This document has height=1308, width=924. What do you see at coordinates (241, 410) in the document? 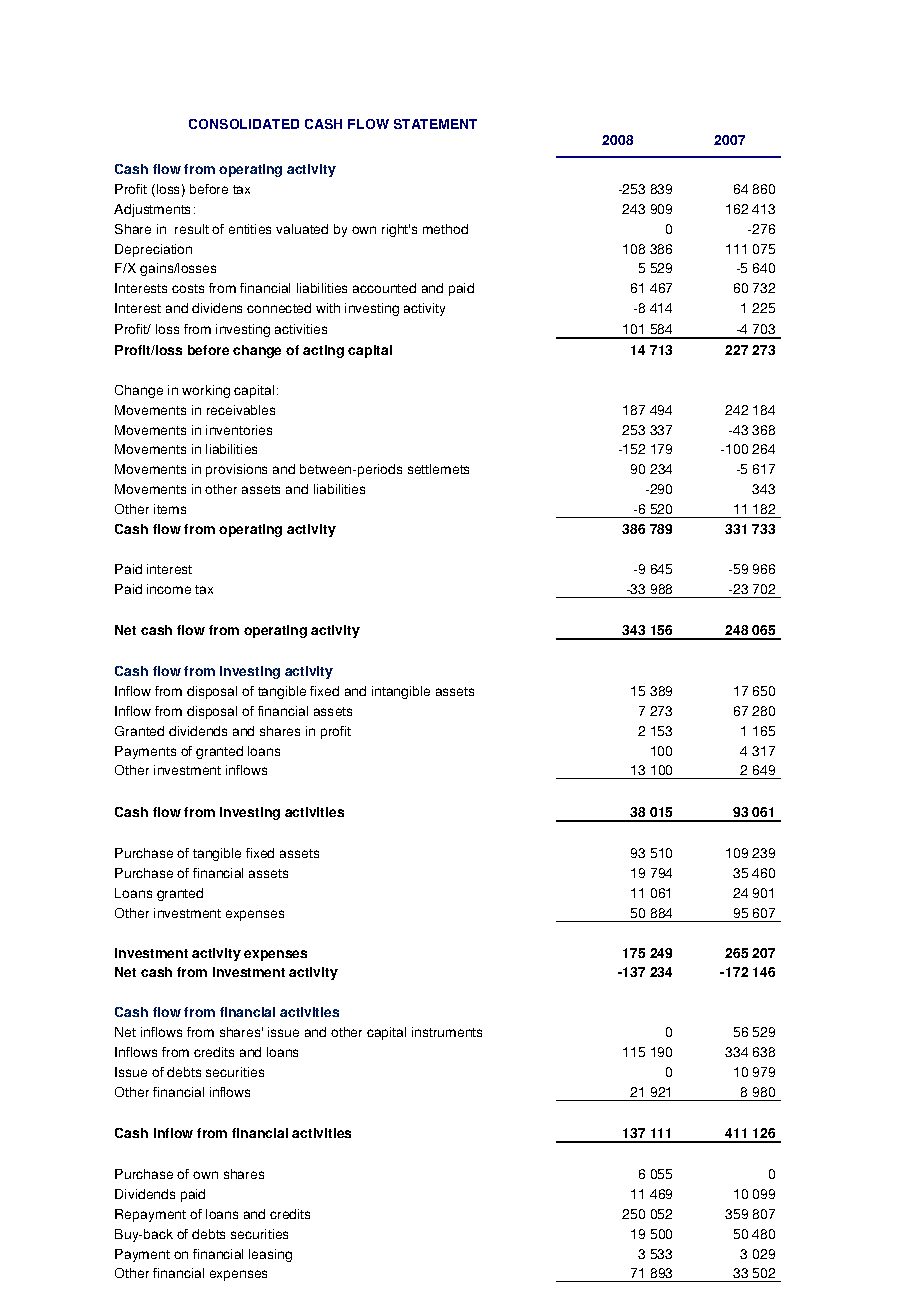
I see `receivables` at bounding box center [241, 410].
